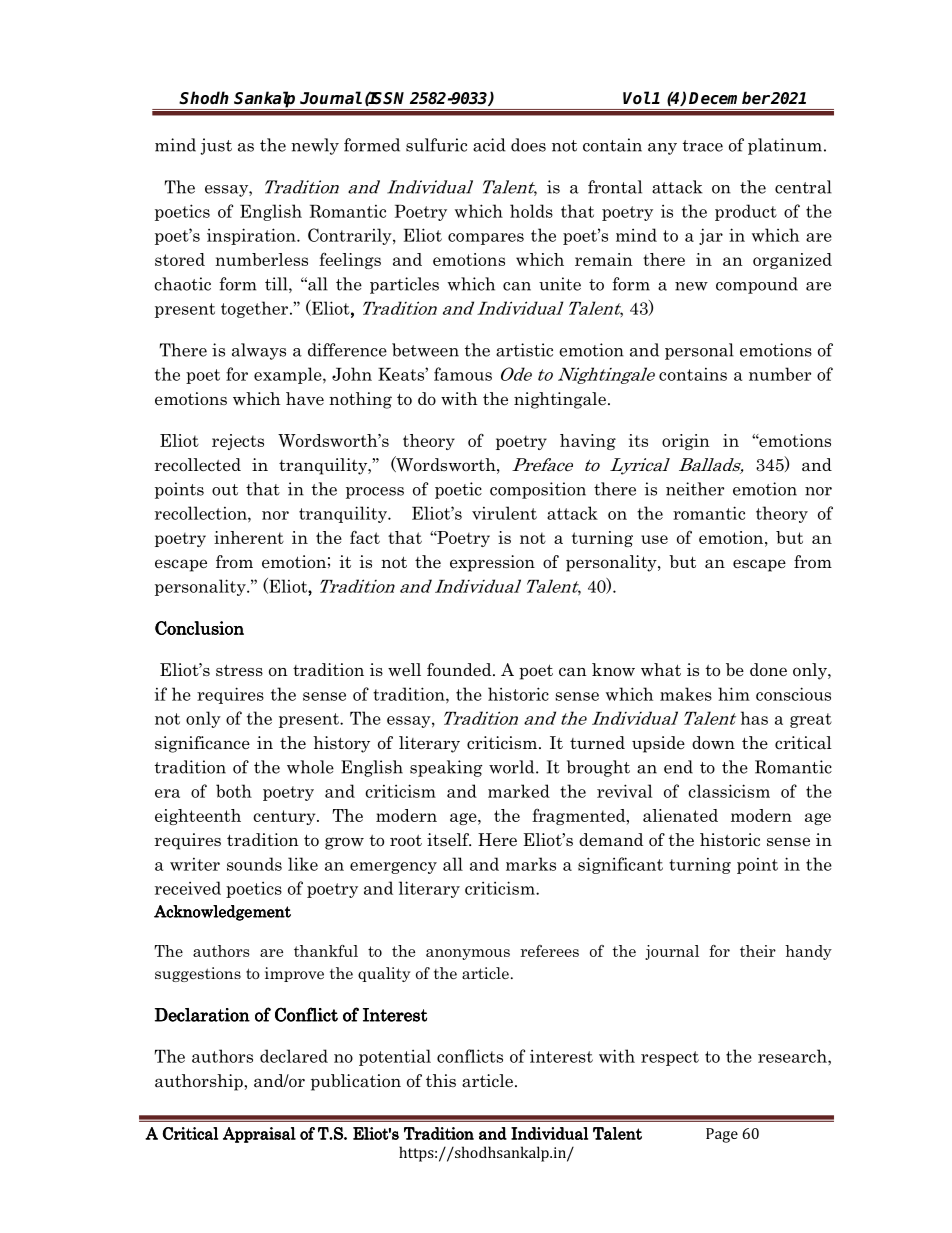 The height and width of the page is (1233, 952). I want to click on trace, so click(702, 146).
